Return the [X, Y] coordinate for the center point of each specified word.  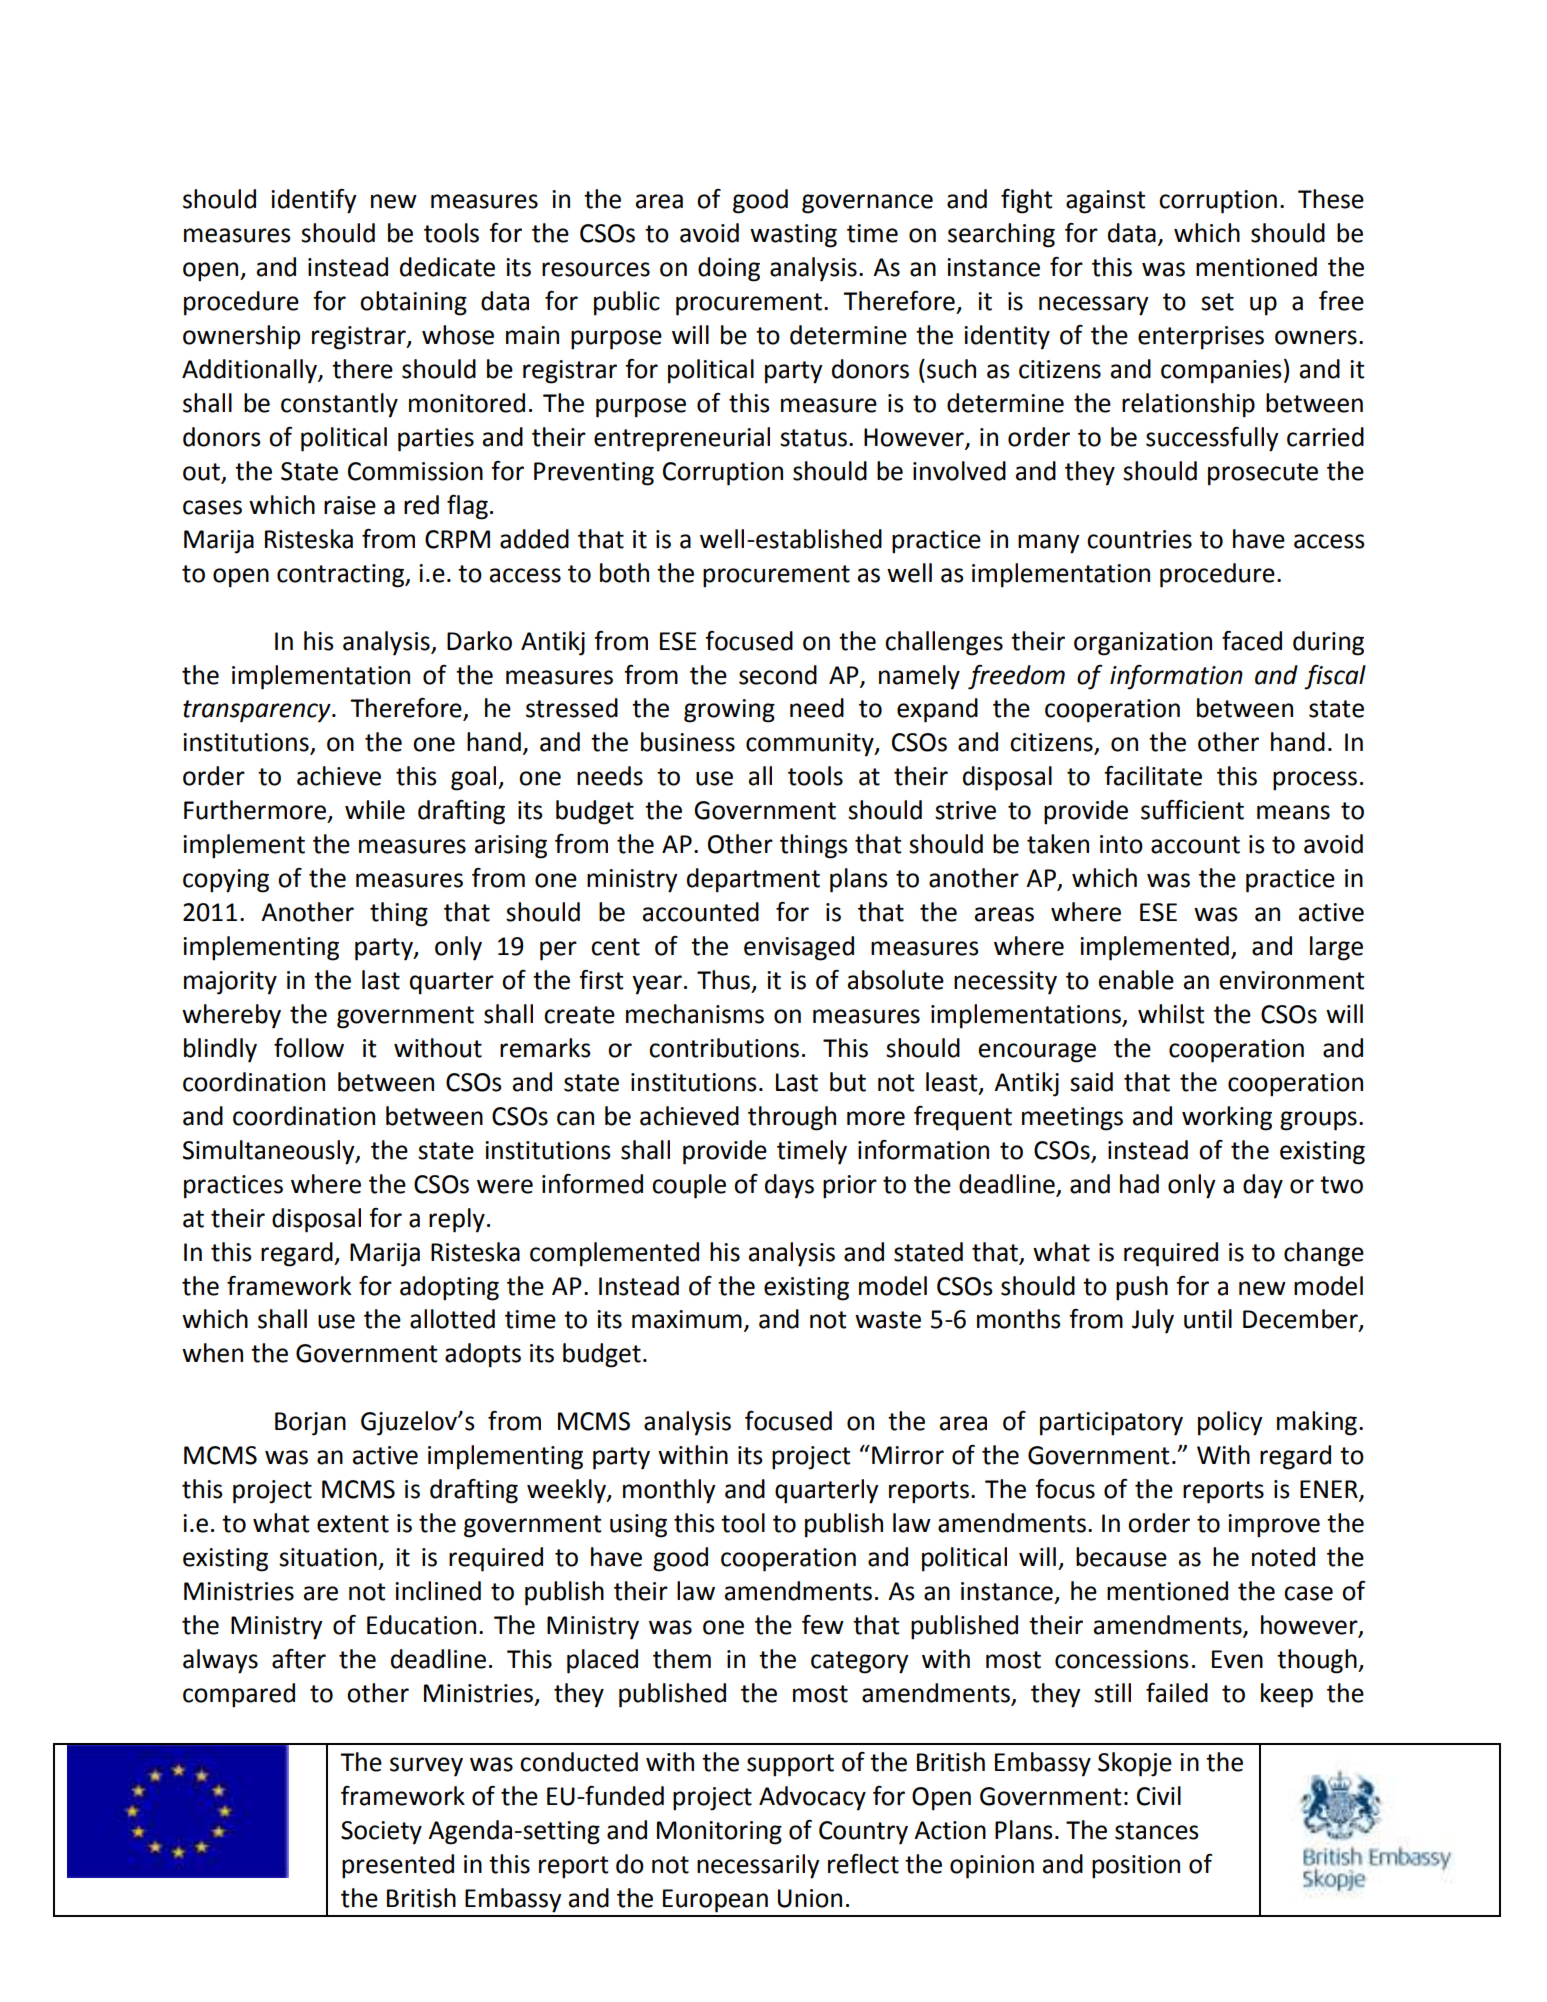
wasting [793, 236]
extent [353, 1524]
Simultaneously [270, 1152]
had [1139, 1184]
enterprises [1201, 338]
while [375, 810]
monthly [669, 1491]
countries [1139, 539]
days [789, 1186]
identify [314, 201]
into [1121, 844]
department [753, 880]
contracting [342, 576]
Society [381, 1833]
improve [1274, 1526]
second [778, 675]
